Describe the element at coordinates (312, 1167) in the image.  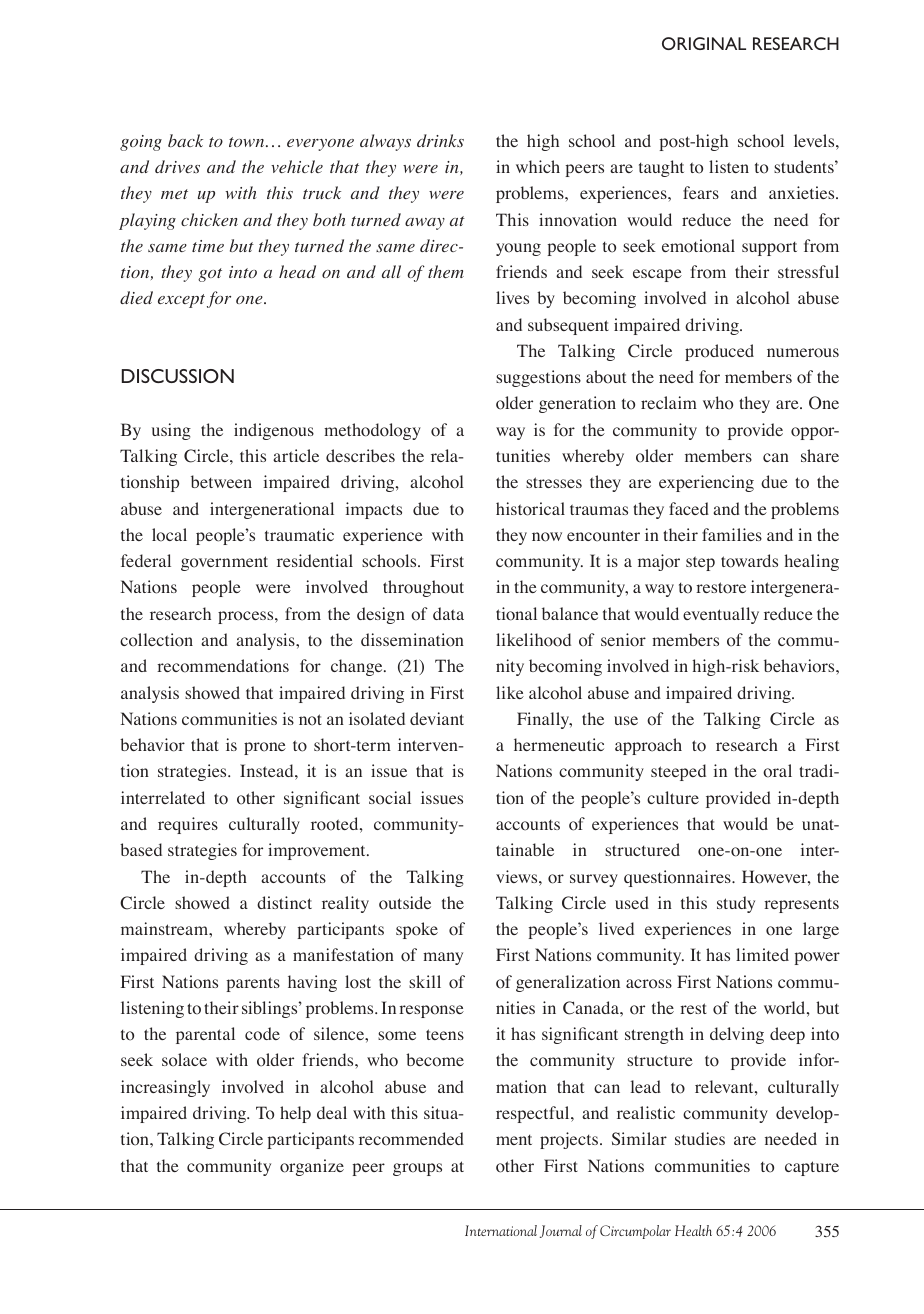
I see `organize` at that location.
